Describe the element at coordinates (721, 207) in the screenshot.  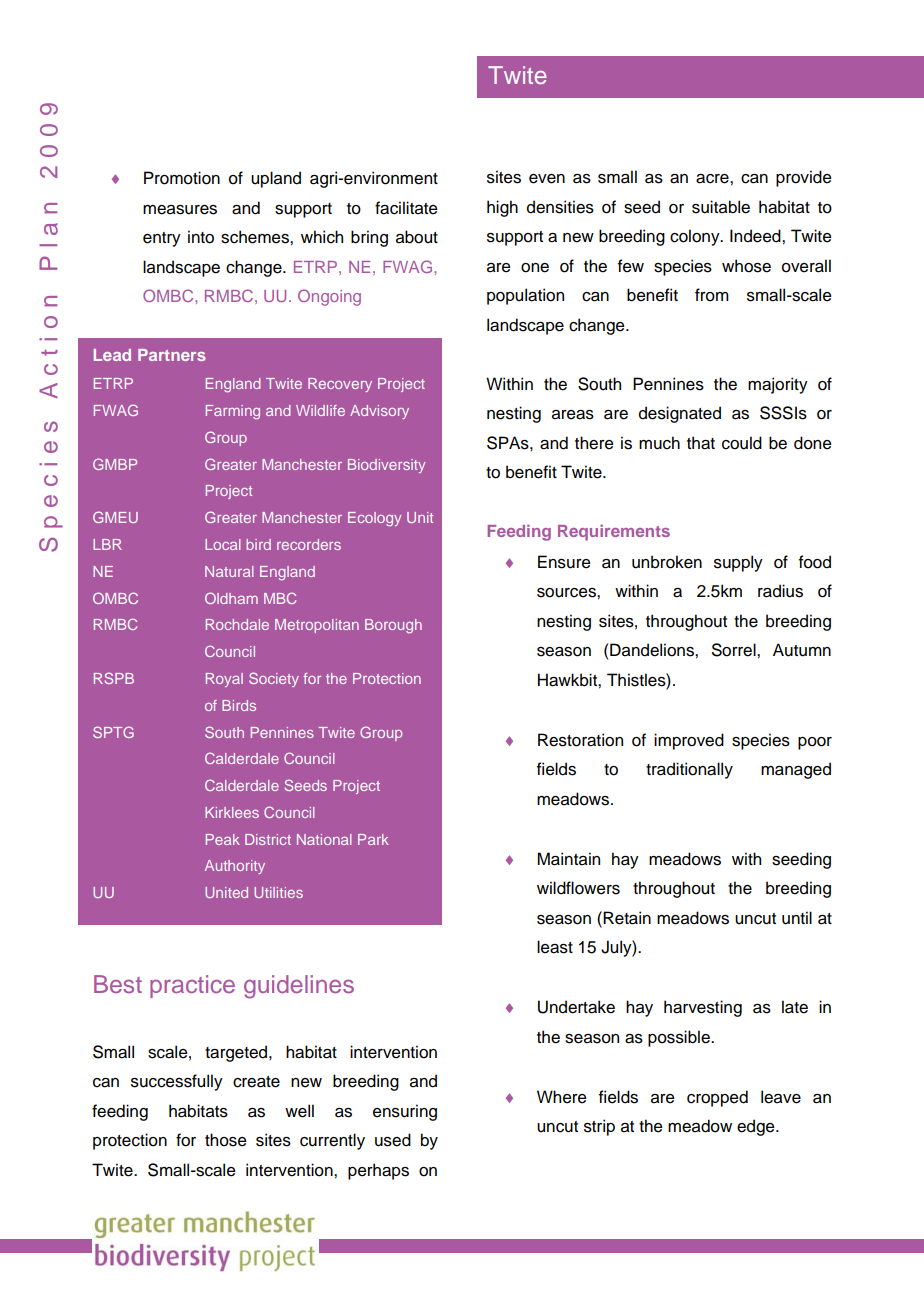
I see `suitable` at that location.
